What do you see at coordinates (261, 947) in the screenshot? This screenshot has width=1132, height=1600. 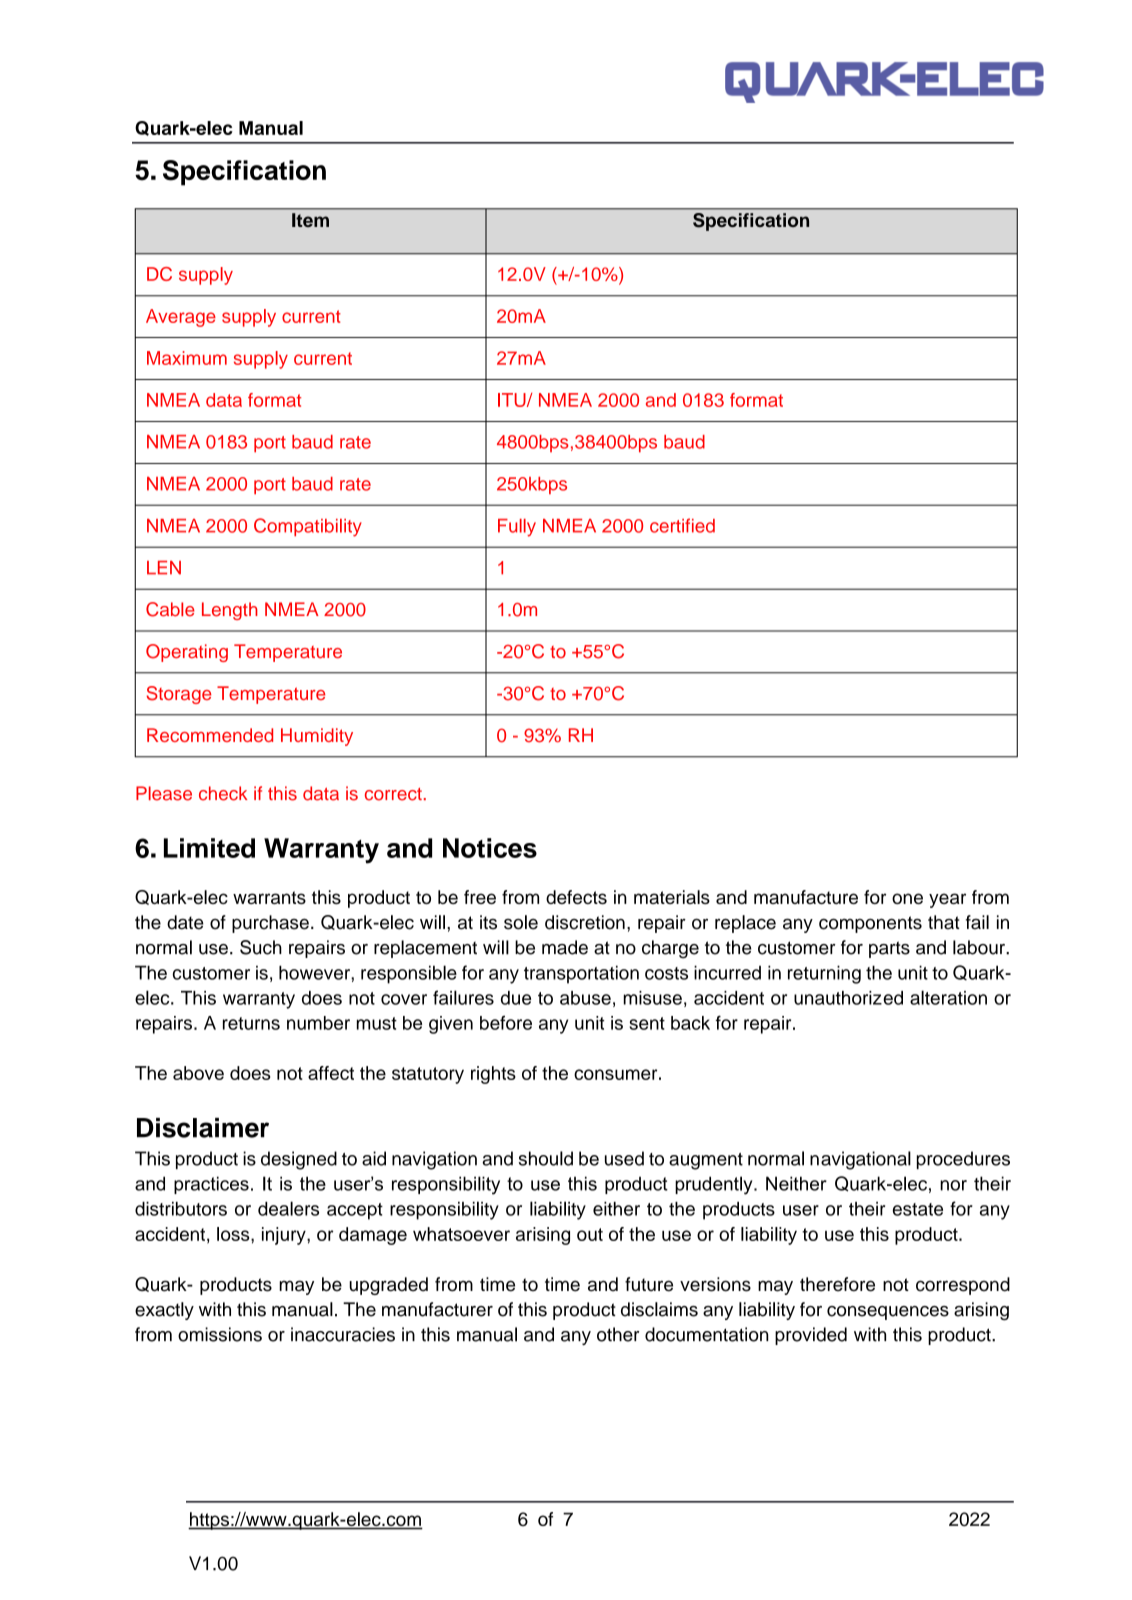 I see `Such` at bounding box center [261, 947].
